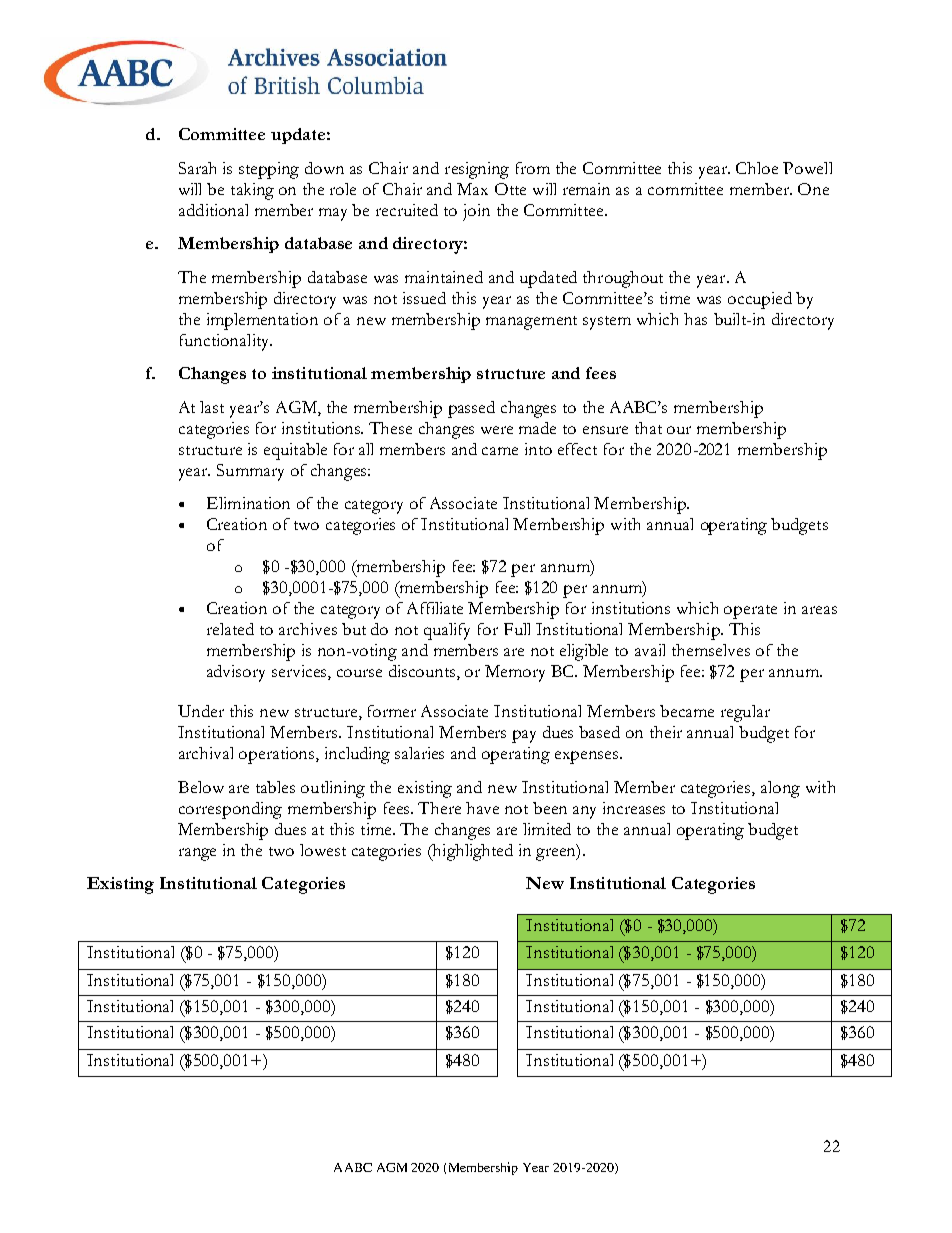 The height and width of the screenshot is (1233, 952). What do you see at coordinates (323, 850) in the screenshot?
I see `lowest` at bounding box center [323, 850].
